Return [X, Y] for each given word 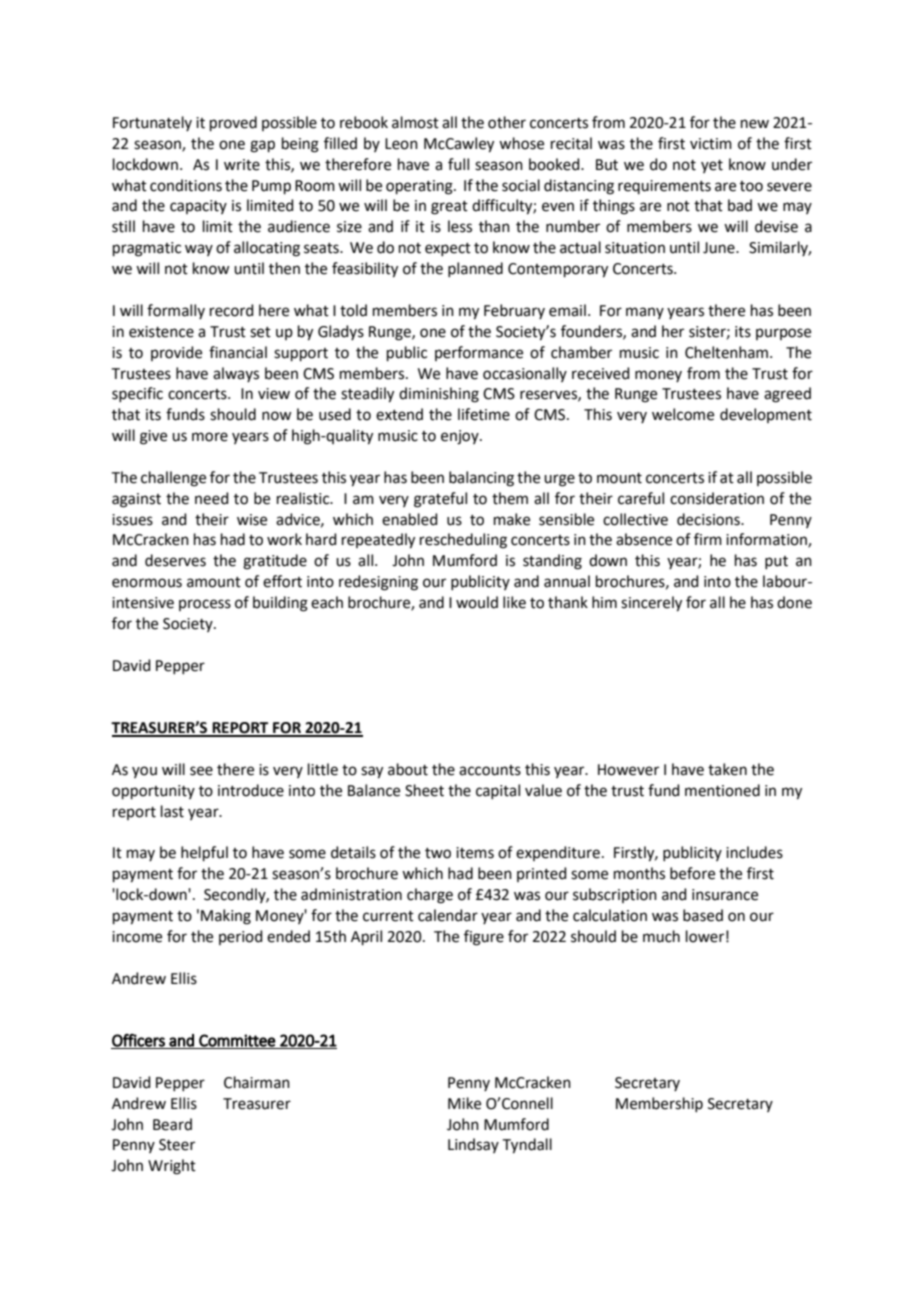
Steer [177, 1145]
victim [711, 144]
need [212, 498]
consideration [717, 498]
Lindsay [473, 1145]
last [172, 811]
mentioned [722, 790]
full [458, 164]
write [242, 165]
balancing [481, 479]
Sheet [424, 790]
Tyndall [527, 1146]
